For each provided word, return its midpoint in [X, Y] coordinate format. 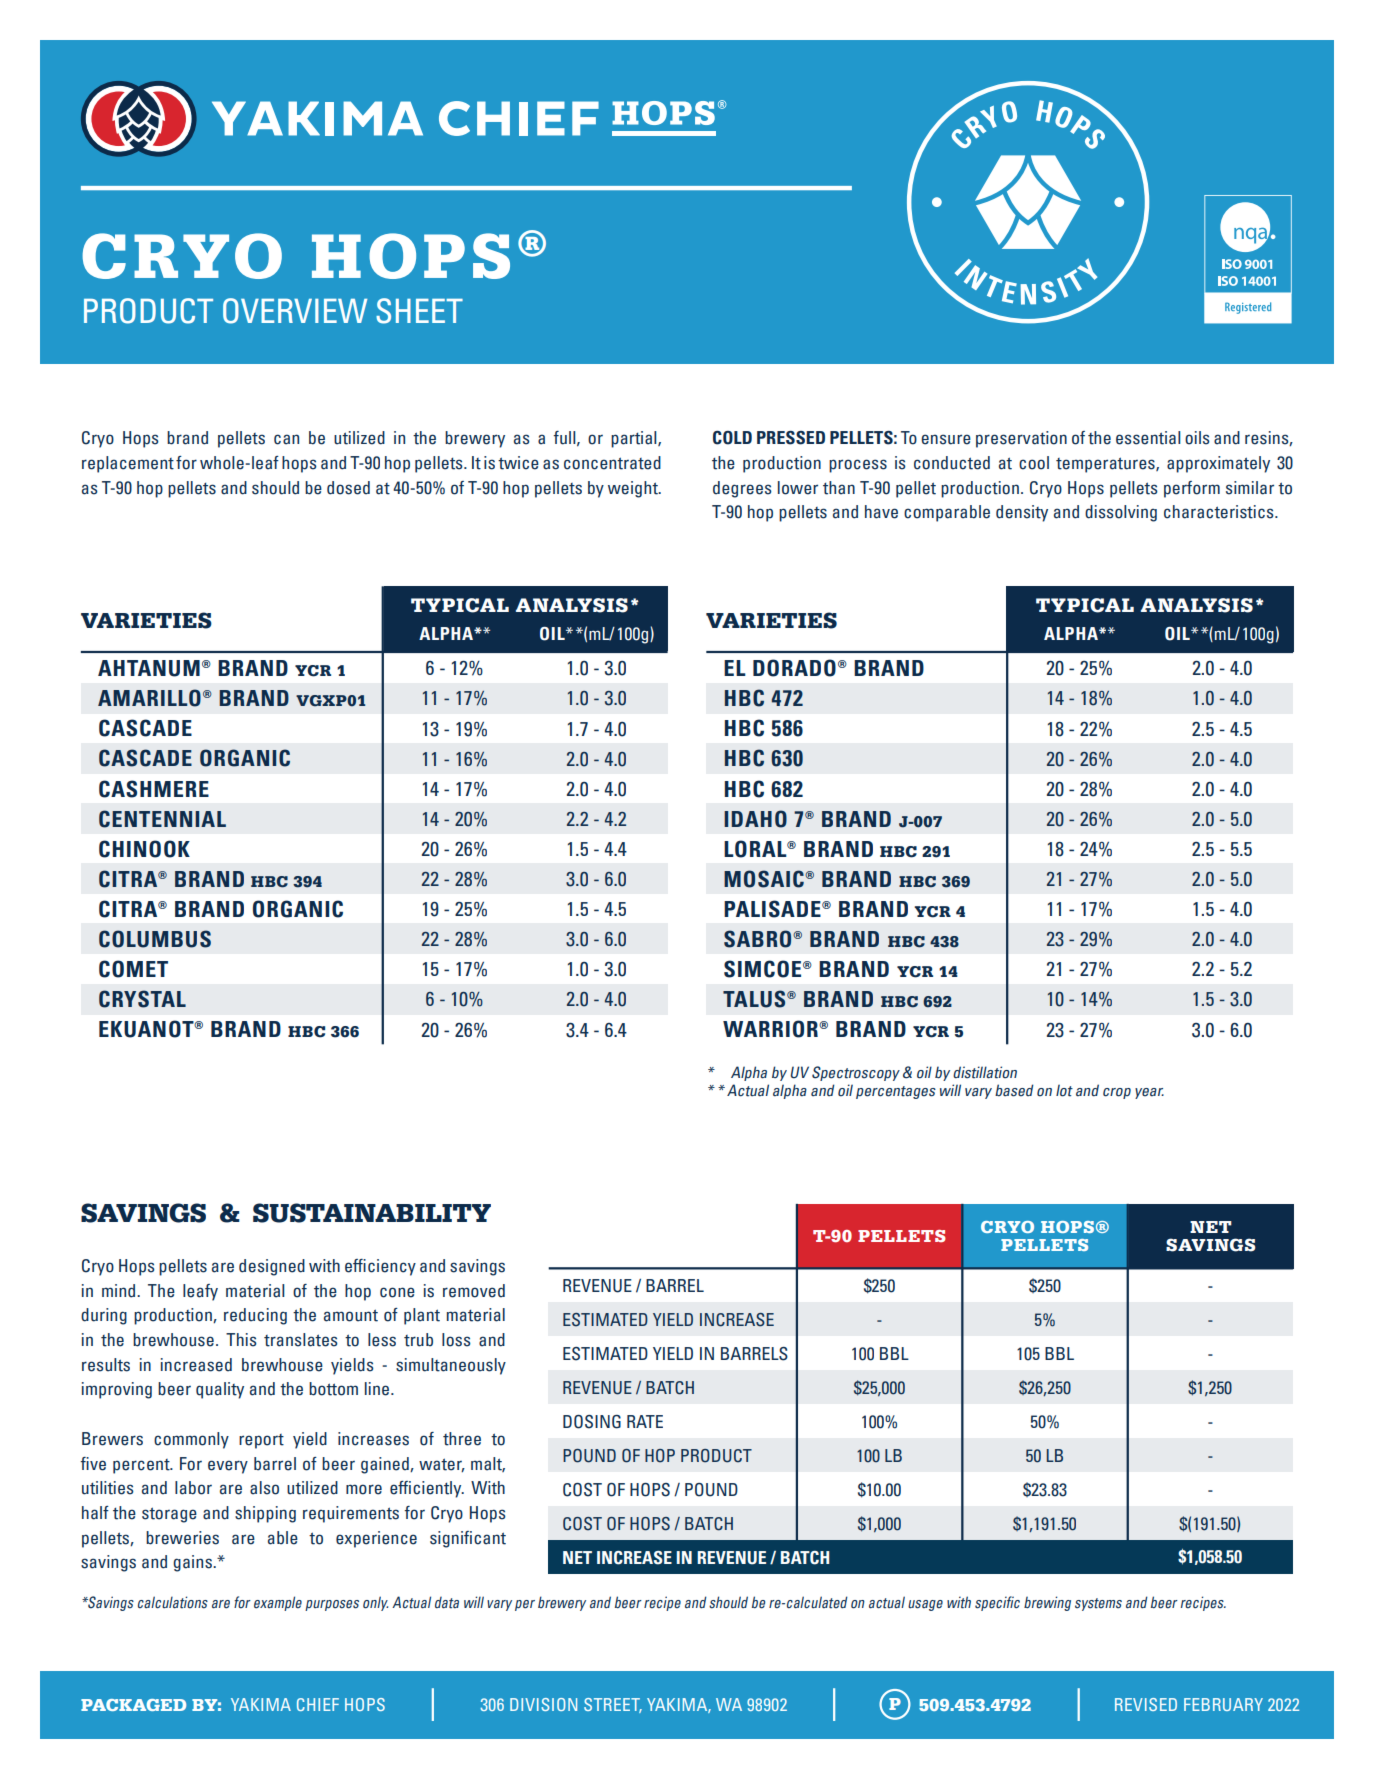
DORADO [794, 668]
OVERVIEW [295, 311]
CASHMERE [154, 789]
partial [635, 439]
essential [1148, 438]
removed [474, 1291]
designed [272, 1267]
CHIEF [318, 1704]
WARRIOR [771, 1029]
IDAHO [755, 819]
